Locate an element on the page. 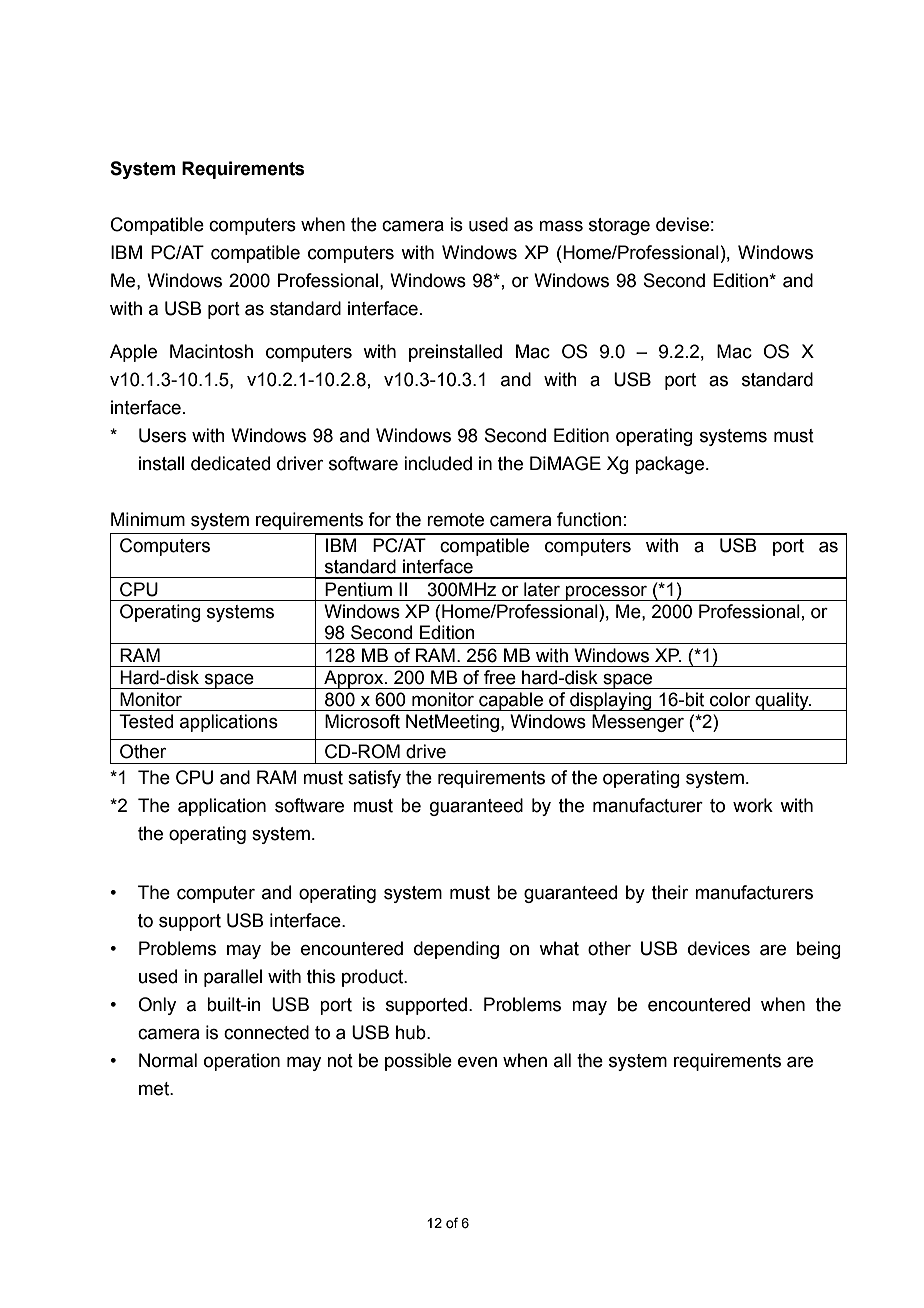 The image size is (924, 1308). Macintosh is located at coordinates (211, 351).
